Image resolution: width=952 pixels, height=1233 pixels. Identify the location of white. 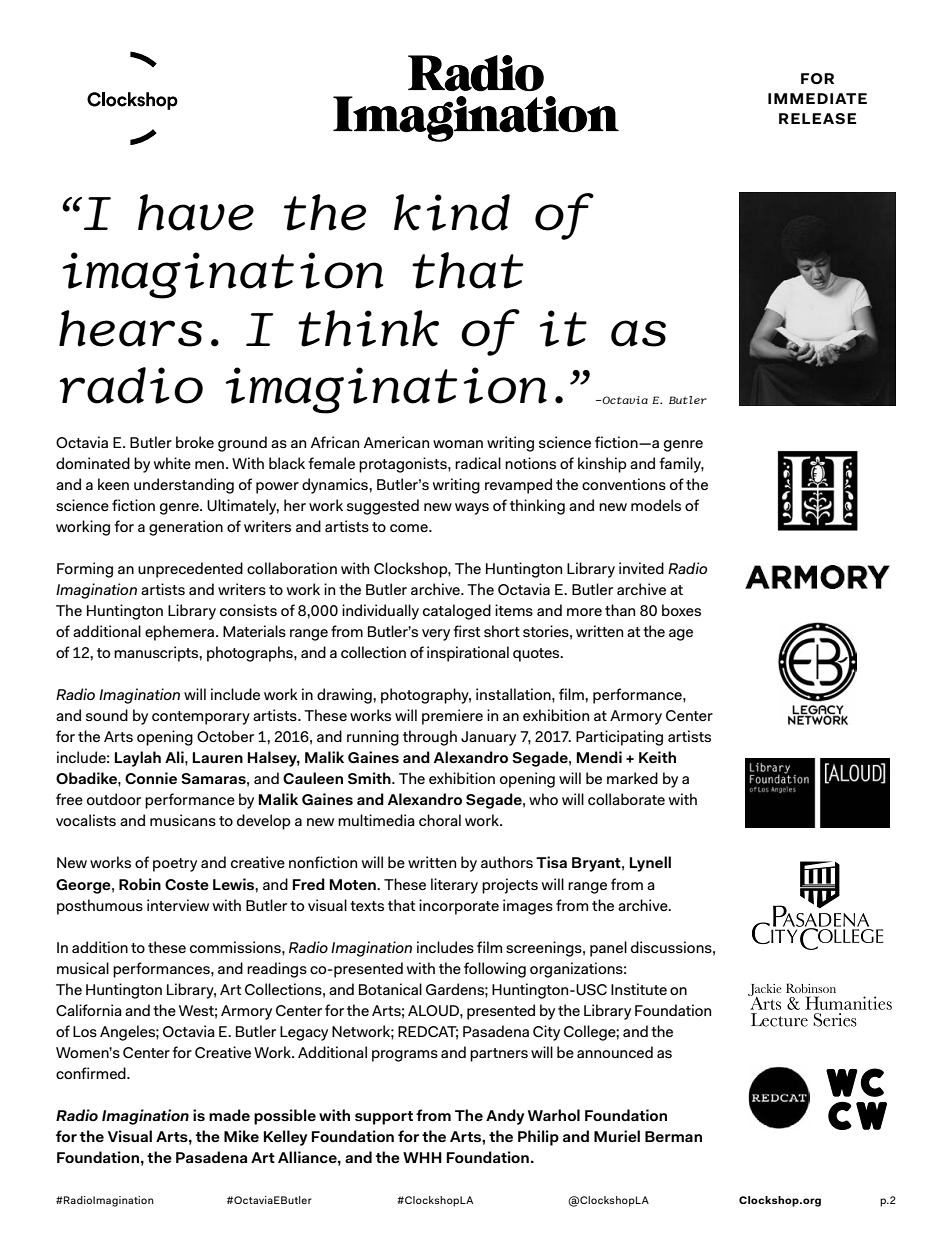
(172, 463).
